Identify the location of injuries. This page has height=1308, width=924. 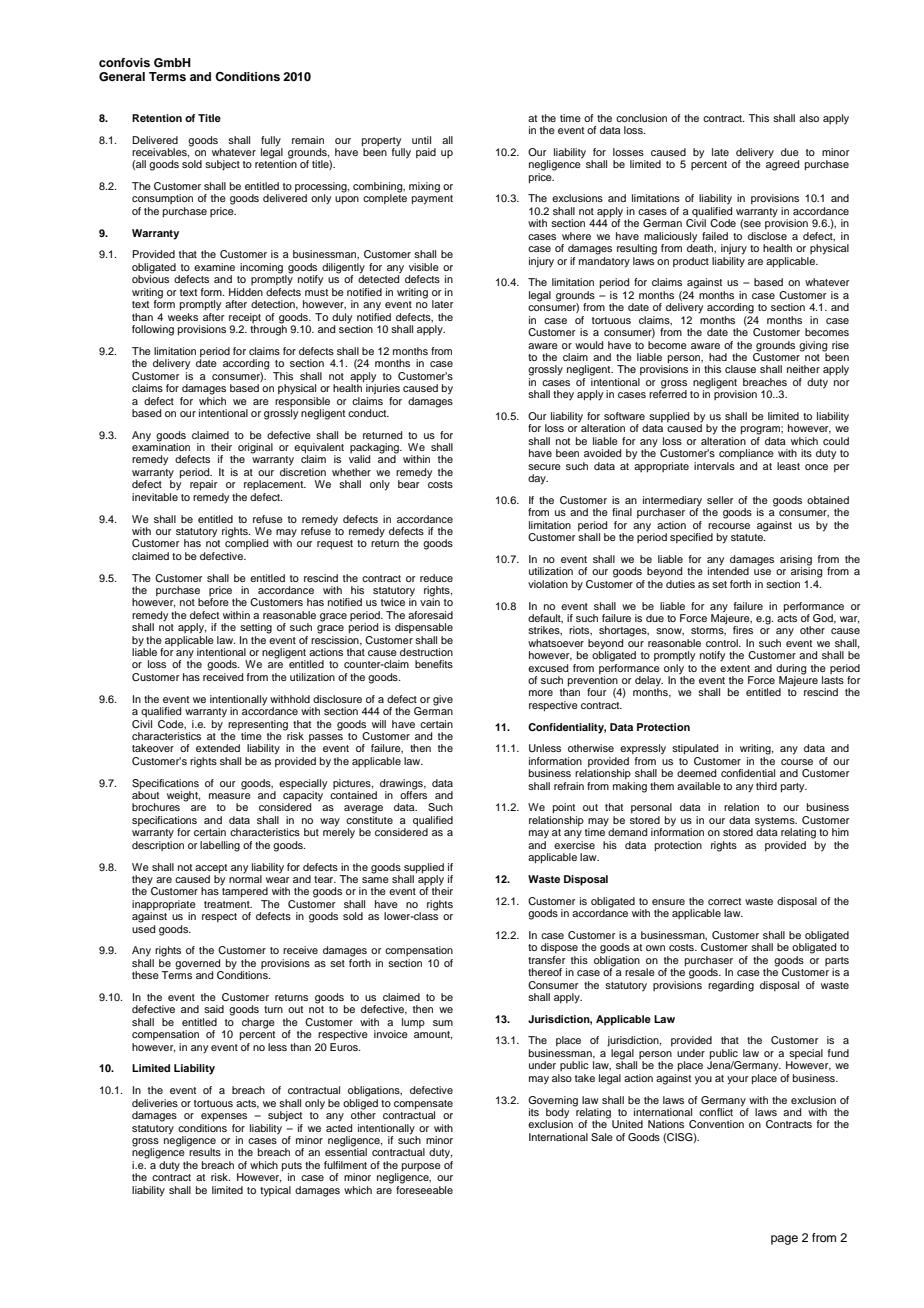
(383, 388).
